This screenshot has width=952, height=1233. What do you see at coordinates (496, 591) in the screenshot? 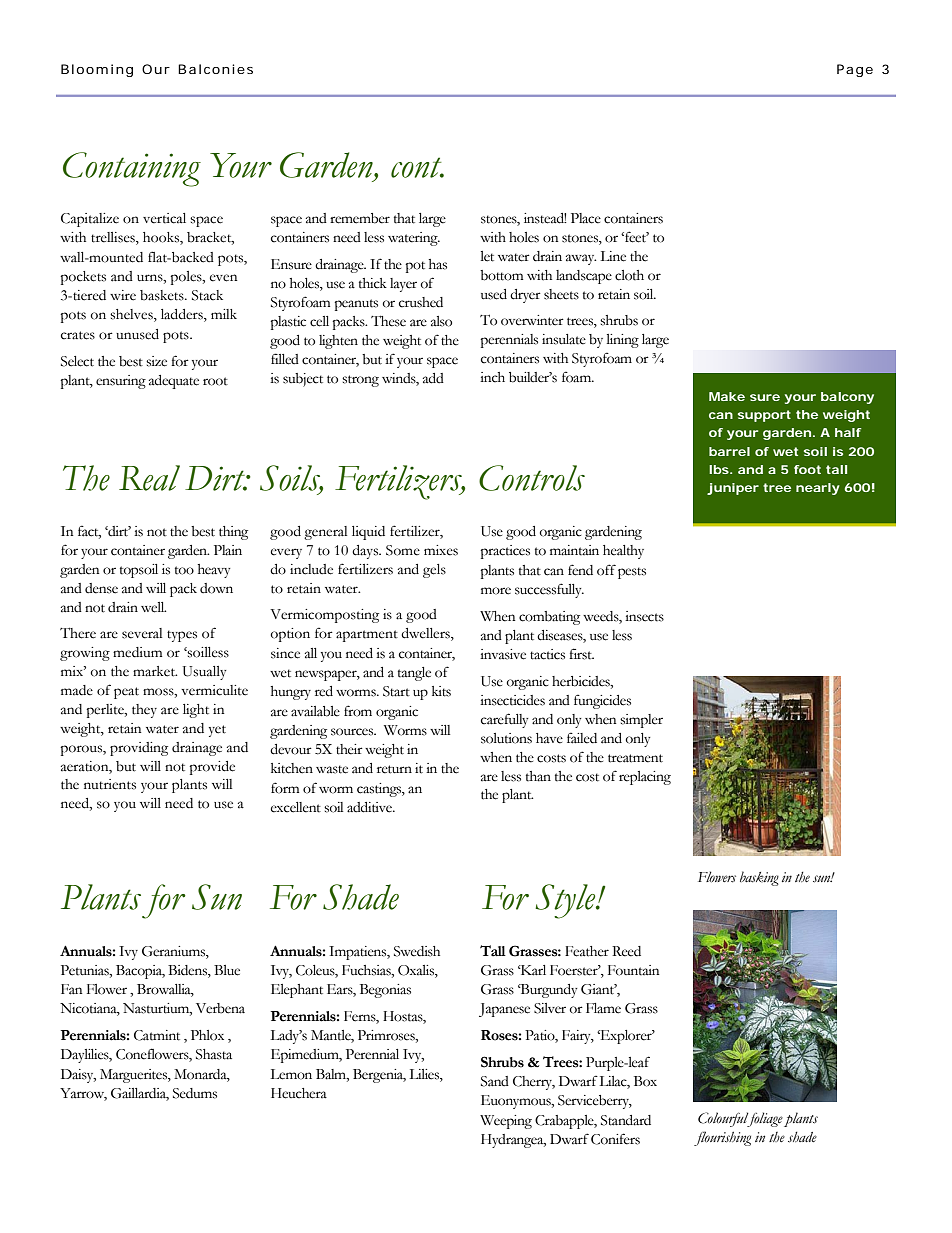
I see `more` at bounding box center [496, 591].
